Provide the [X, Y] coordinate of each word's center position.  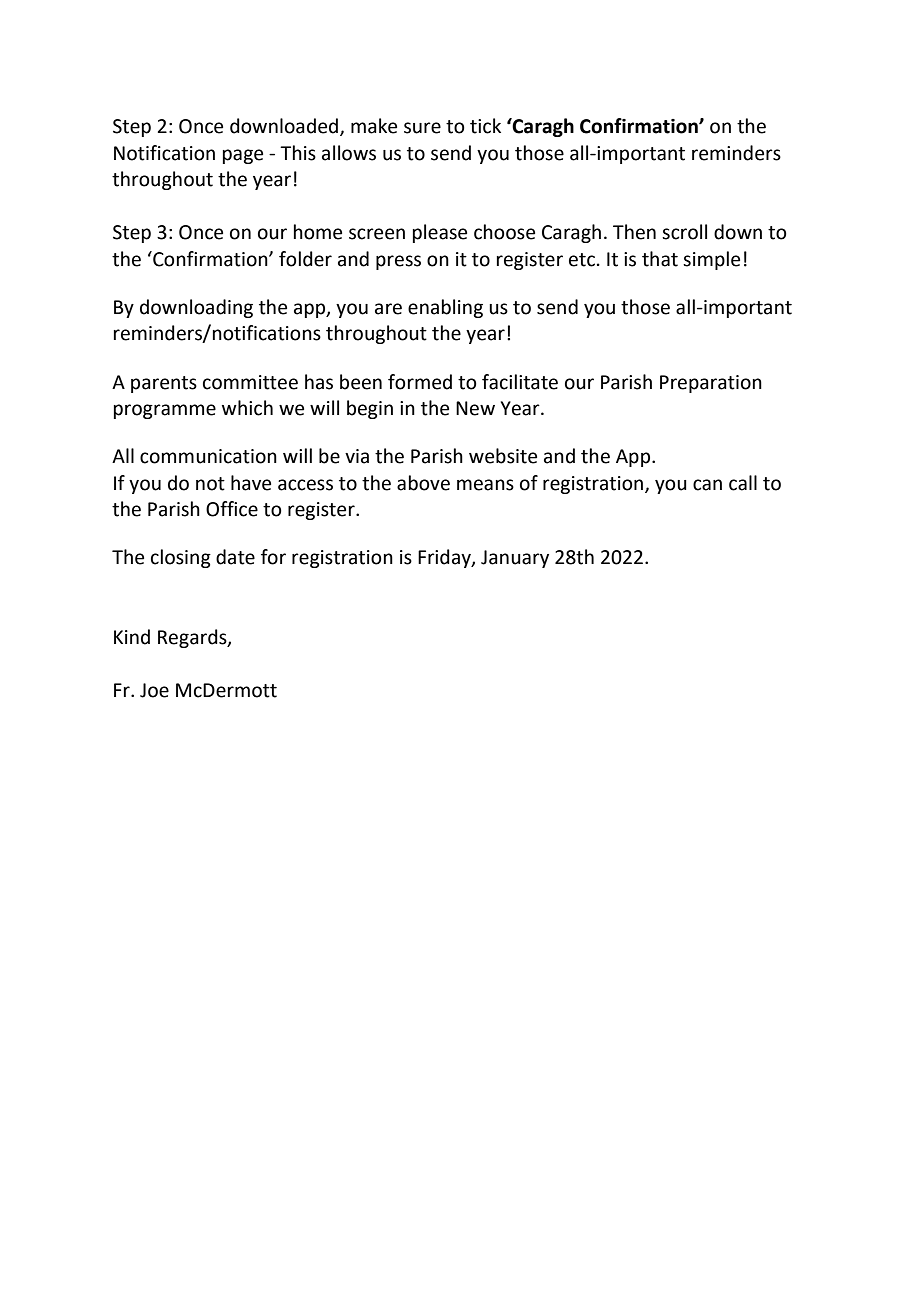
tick [485, 126]
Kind [132, 637]
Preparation [711, 384]
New [475, 408]
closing [181, 558]
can [707, 485]
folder [305, 259]
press [398, 262]
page [243, 156]
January [515, 559]
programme [165, 411]
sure [422, 128]
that [660, 259]
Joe [154, 690]
